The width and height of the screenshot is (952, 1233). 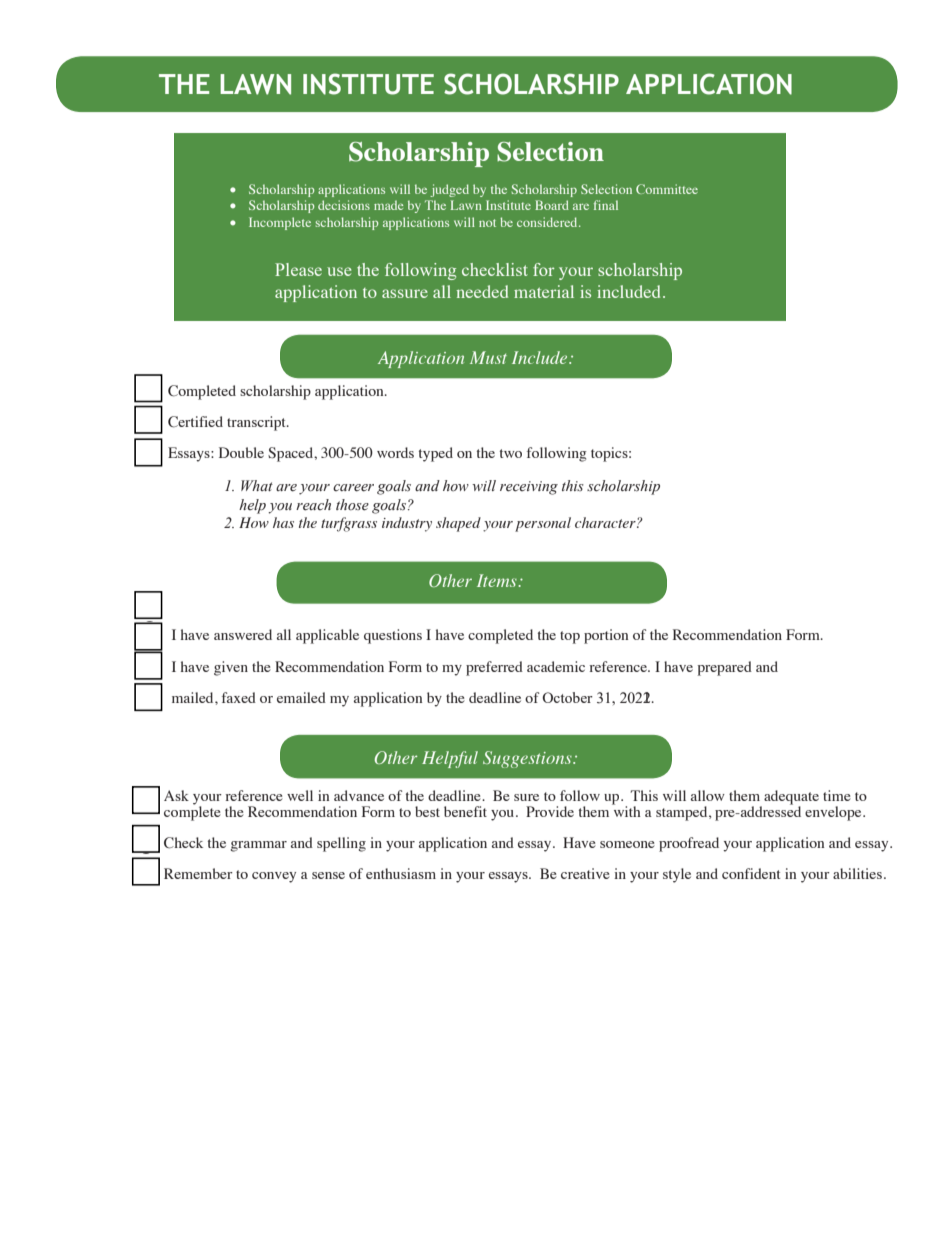 What do you see at coordinates (529, 488) in the screenshot?
I see `receiving` at bounding box center [529, 488].
